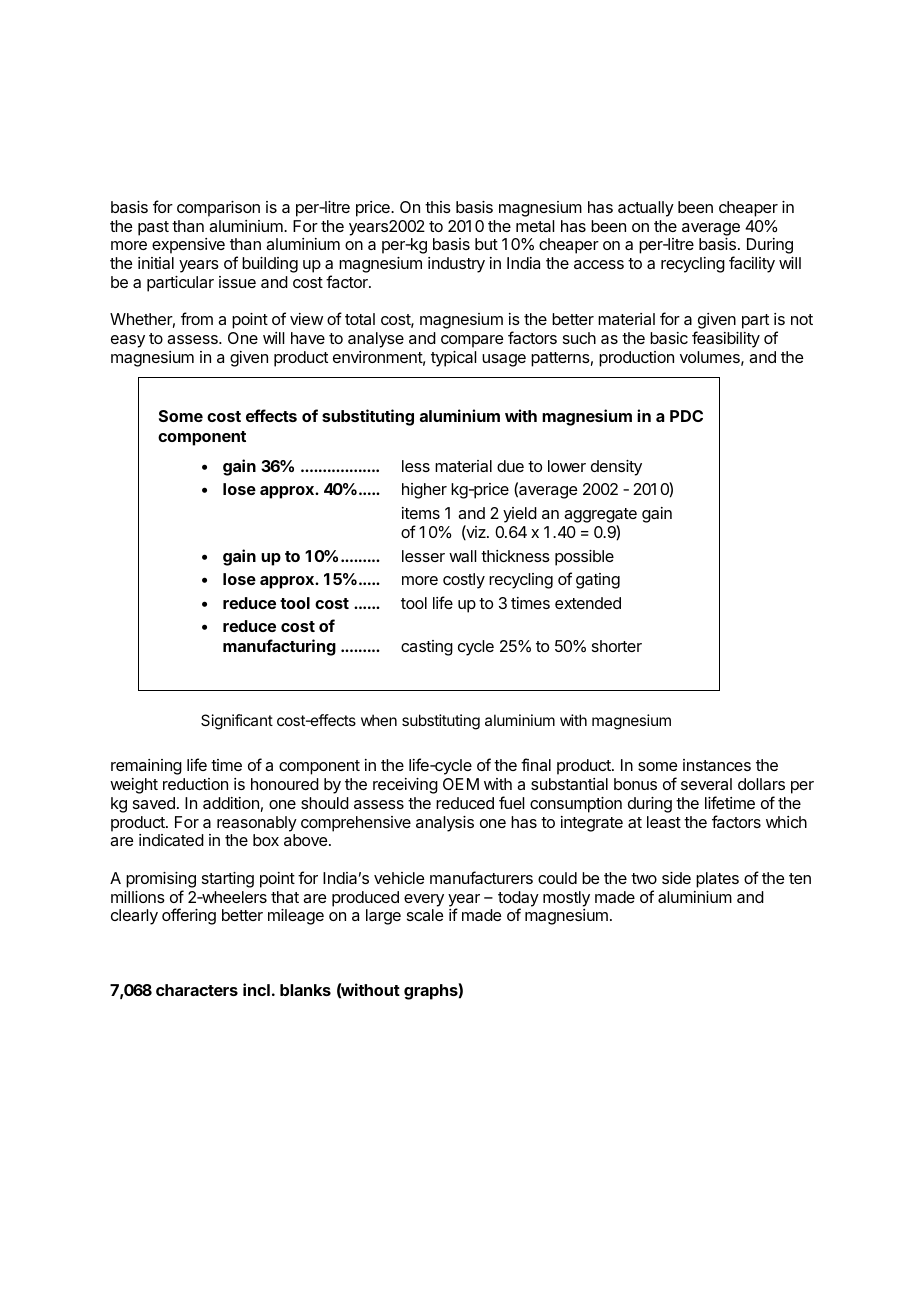 The width and height of the screenshot is (924, 1308). Describe the element at coordinates (188, 246) in the screenshot. I see `expensive` at that location.
